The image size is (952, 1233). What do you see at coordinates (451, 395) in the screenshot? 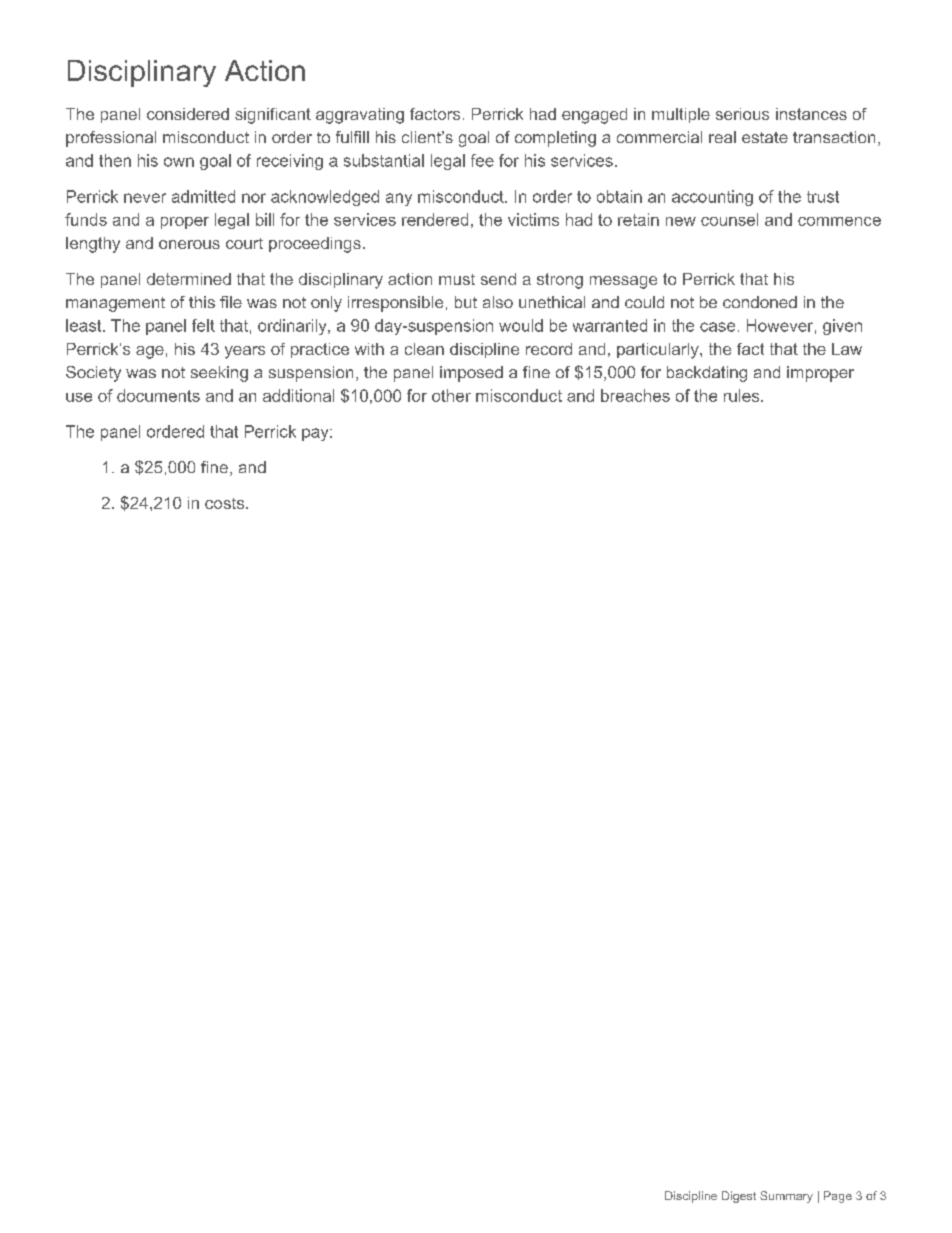
I see `other` at bounding box center [451, 395].
